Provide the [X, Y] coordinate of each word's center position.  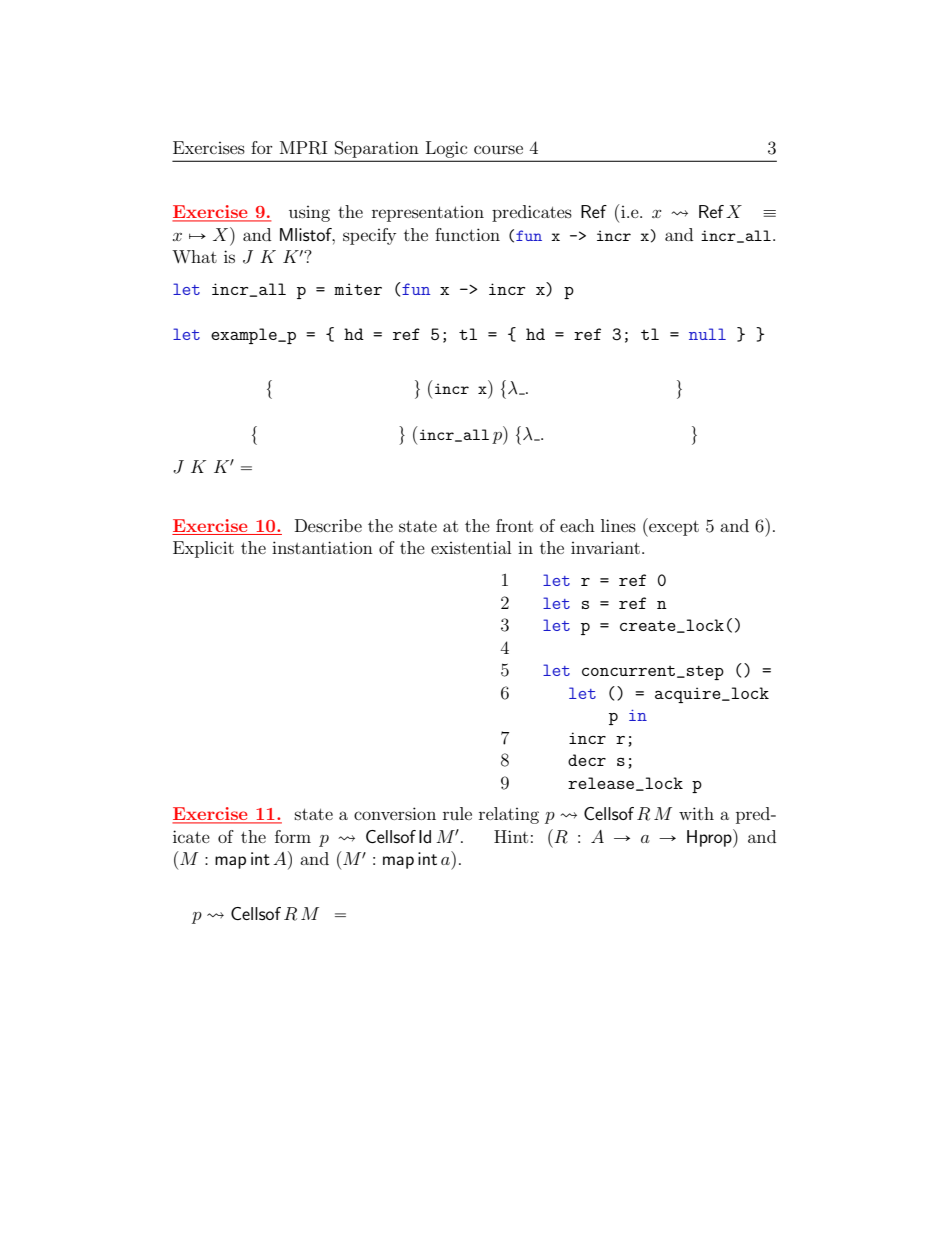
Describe [328, 525]
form [293, 836]
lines [618, 525]
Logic [446, 149]
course [498, 149]
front [514, 525]
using [309, 214]
